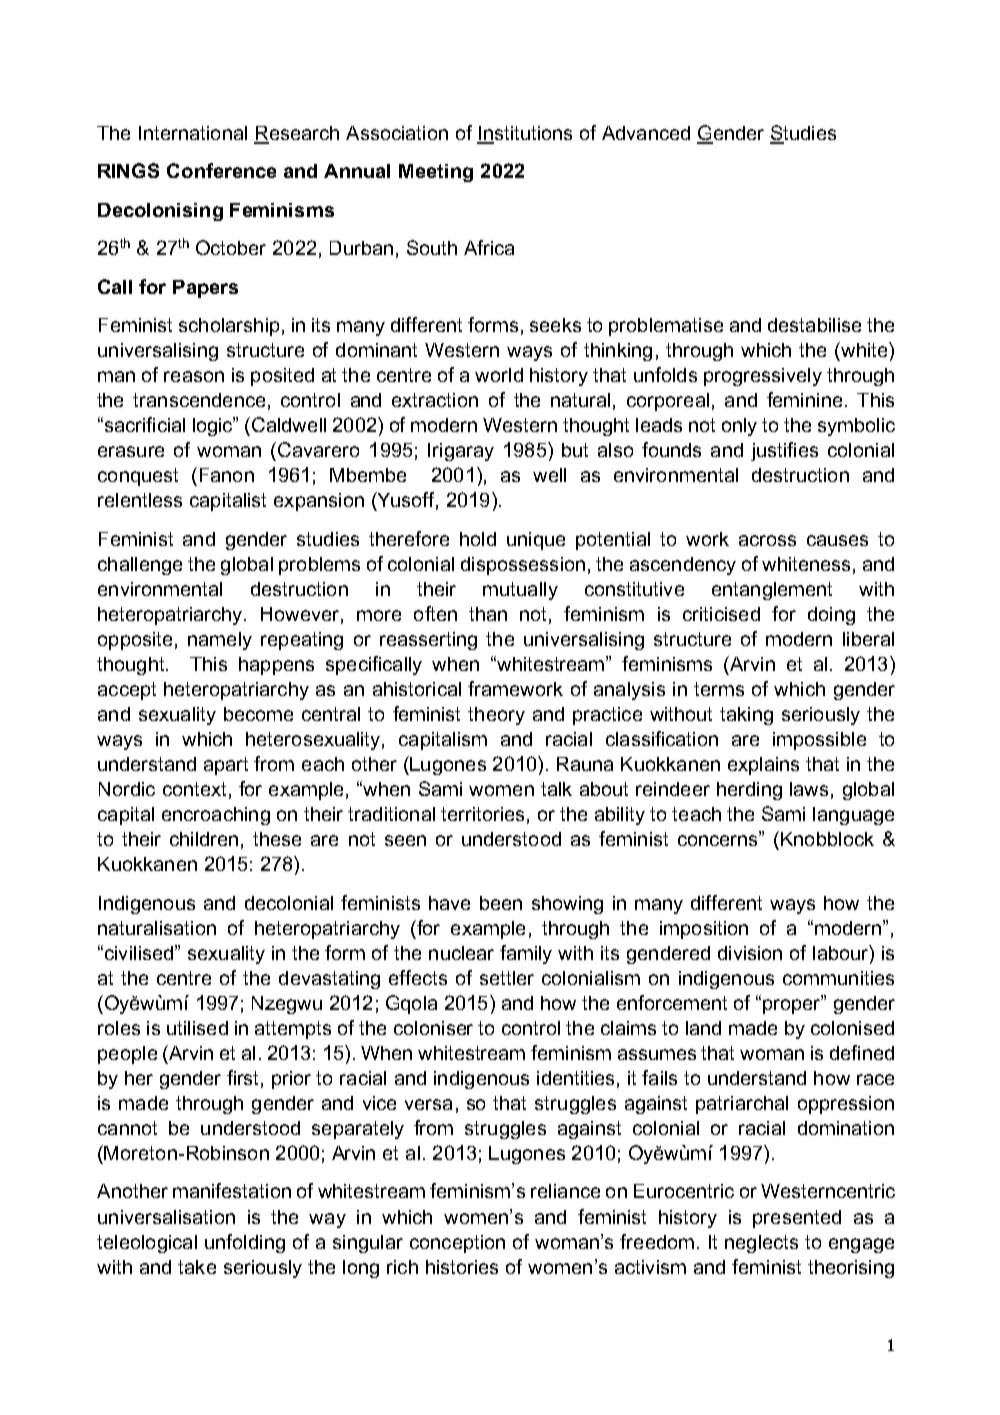 This document has width=1000, height=1415. I want to click on Institutions, so click(524, 134).
